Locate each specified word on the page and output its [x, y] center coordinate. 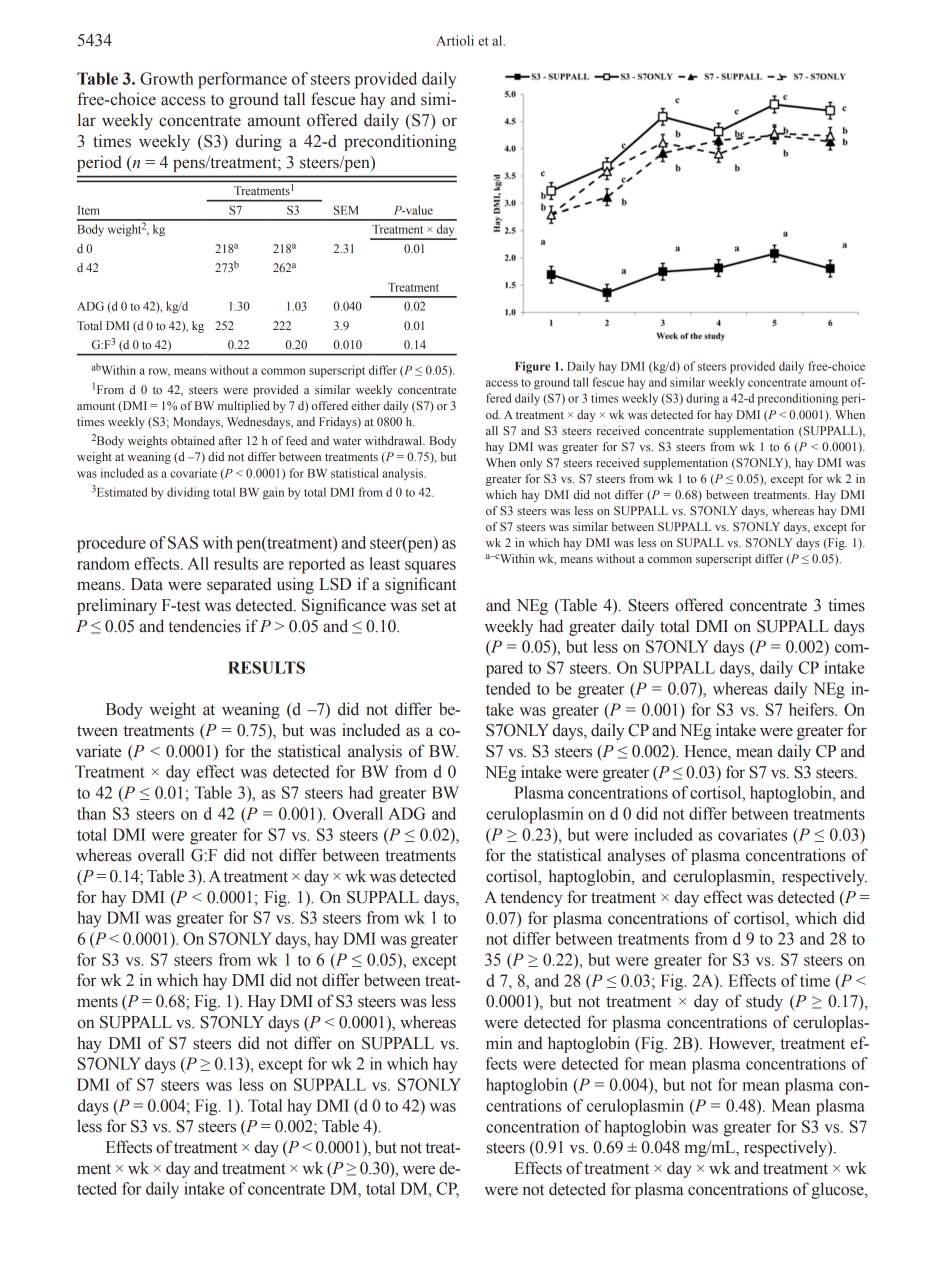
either [366, 405]
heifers [812, 709]
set [431, 606]
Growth [167, 78]
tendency [531, 898]
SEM [346, 210]
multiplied [244, 407]
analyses [636, 856]
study [764, 1002]
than [91, 813]
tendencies [204, 626]
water [347, 441]
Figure [532, 368]
